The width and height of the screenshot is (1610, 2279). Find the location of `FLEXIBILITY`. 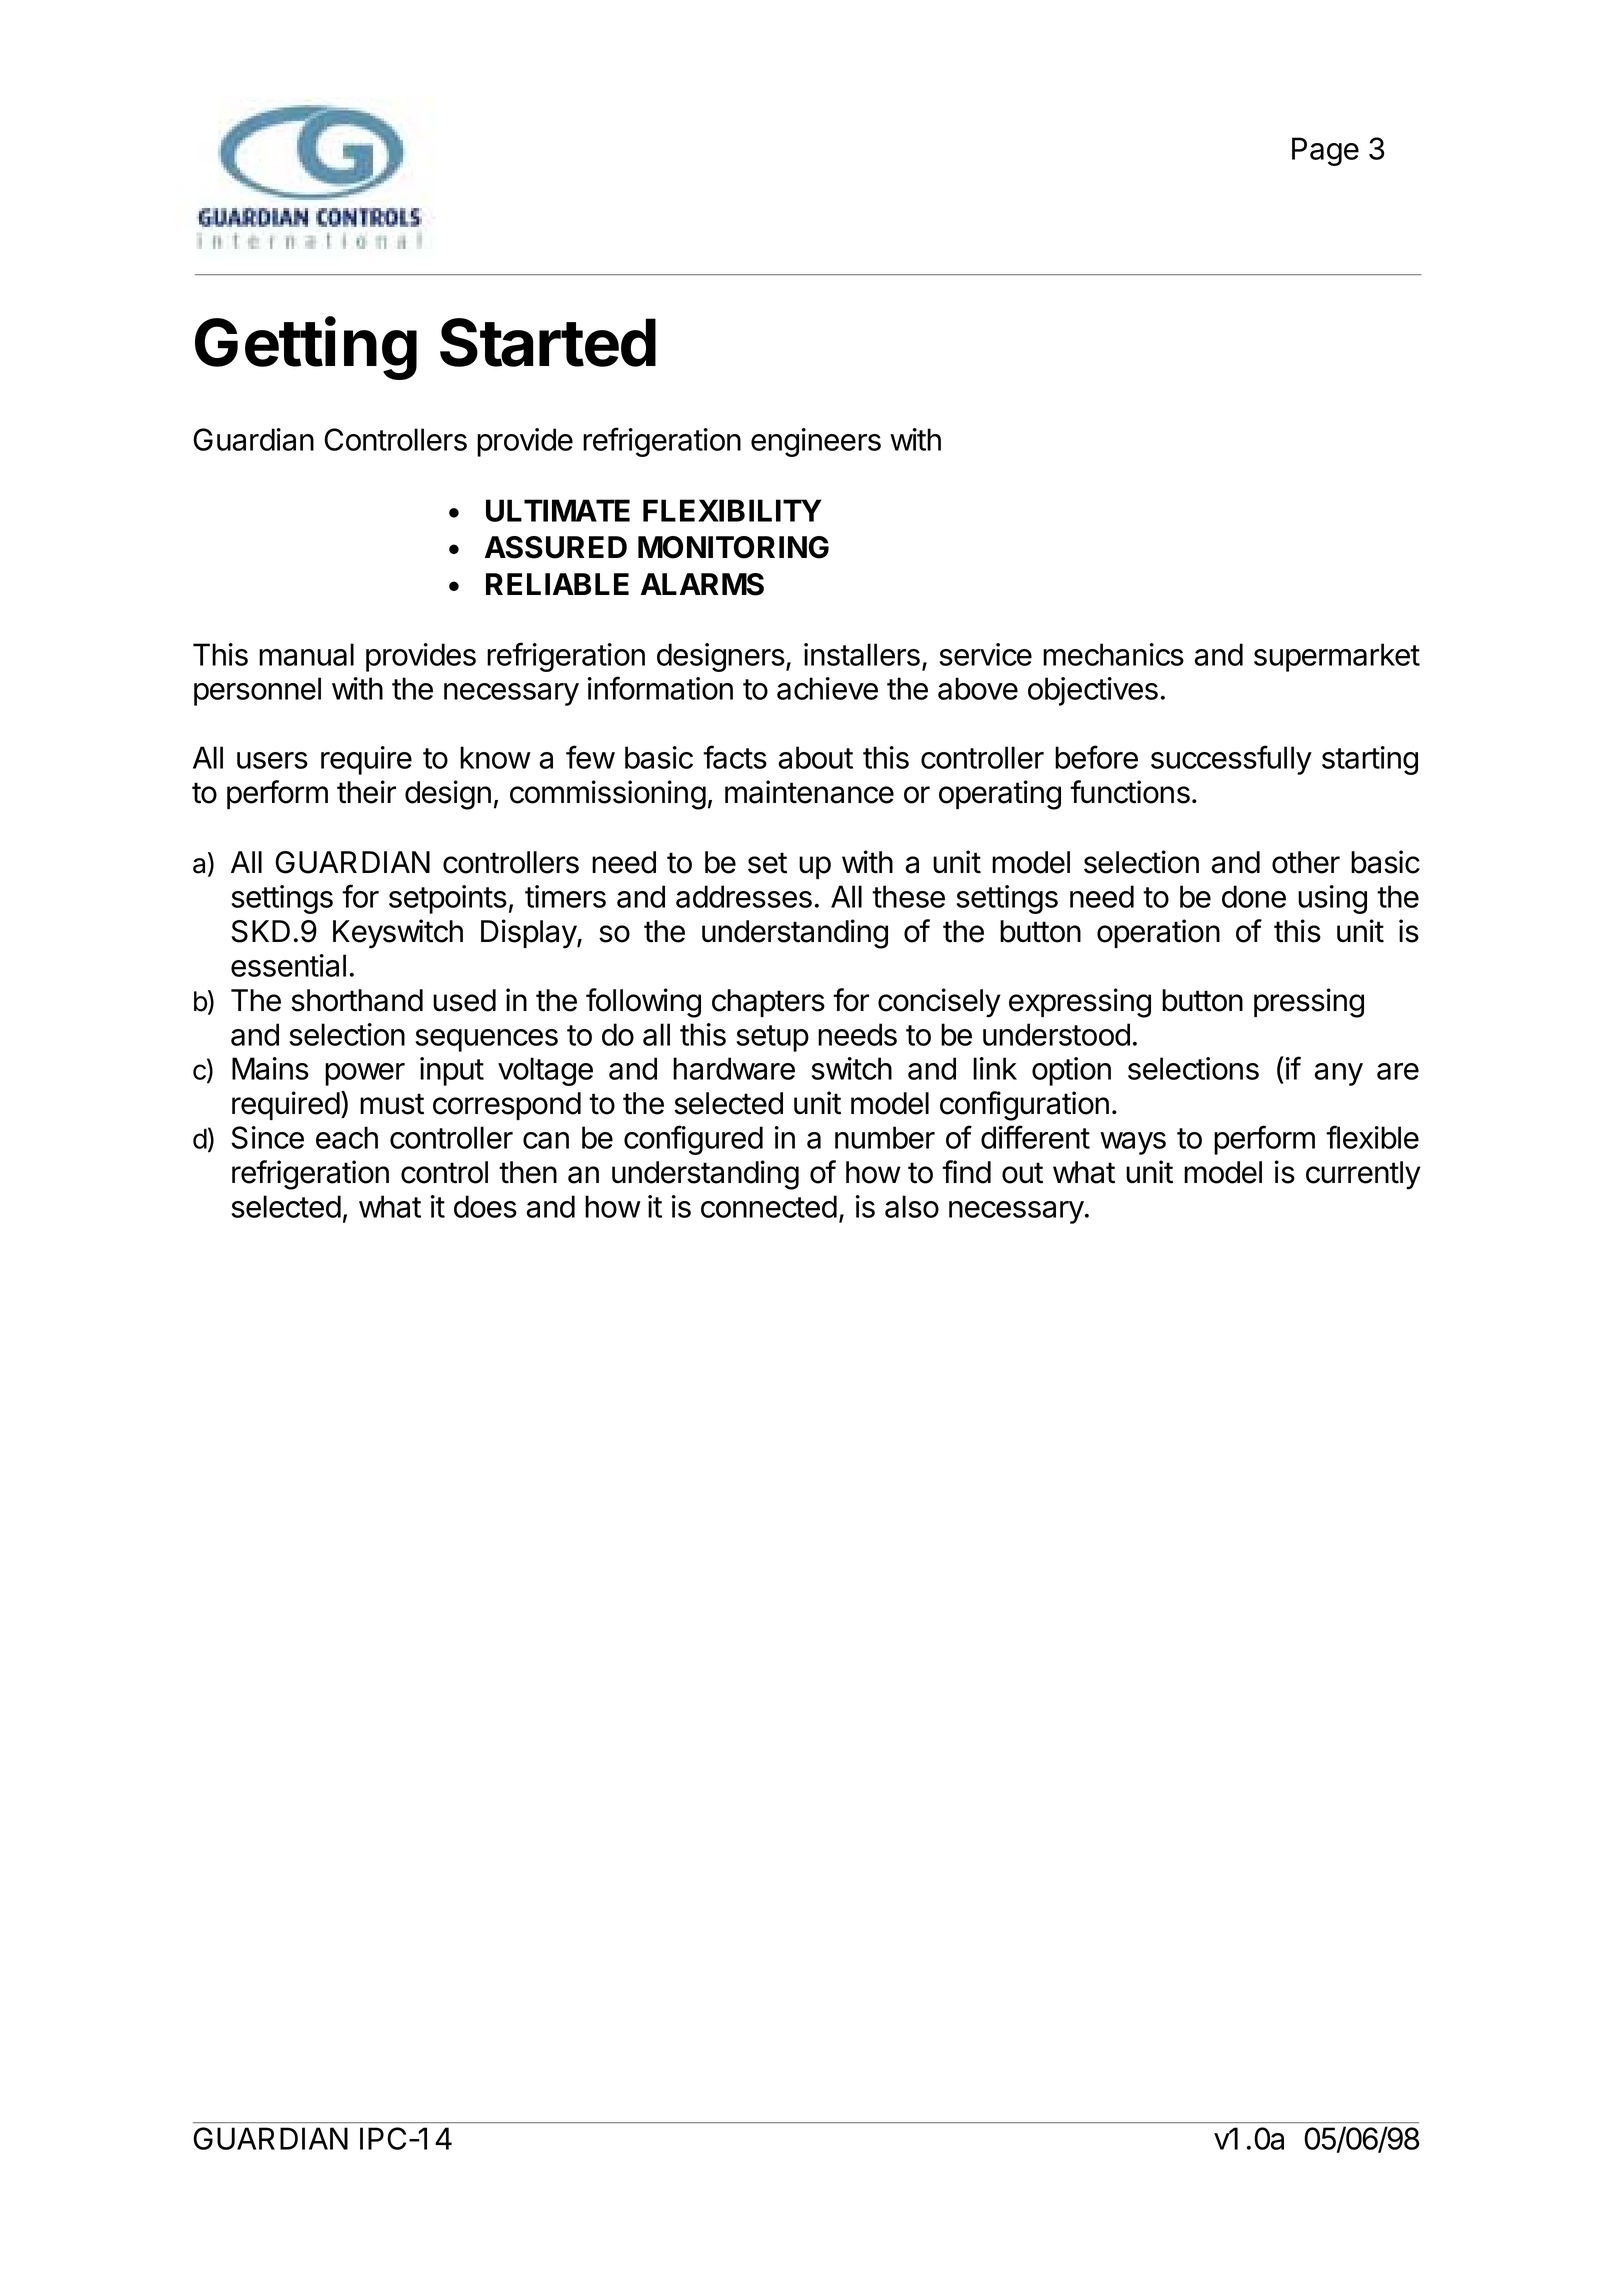

FLEXIBILITY is located at coordinates (732, 510).
